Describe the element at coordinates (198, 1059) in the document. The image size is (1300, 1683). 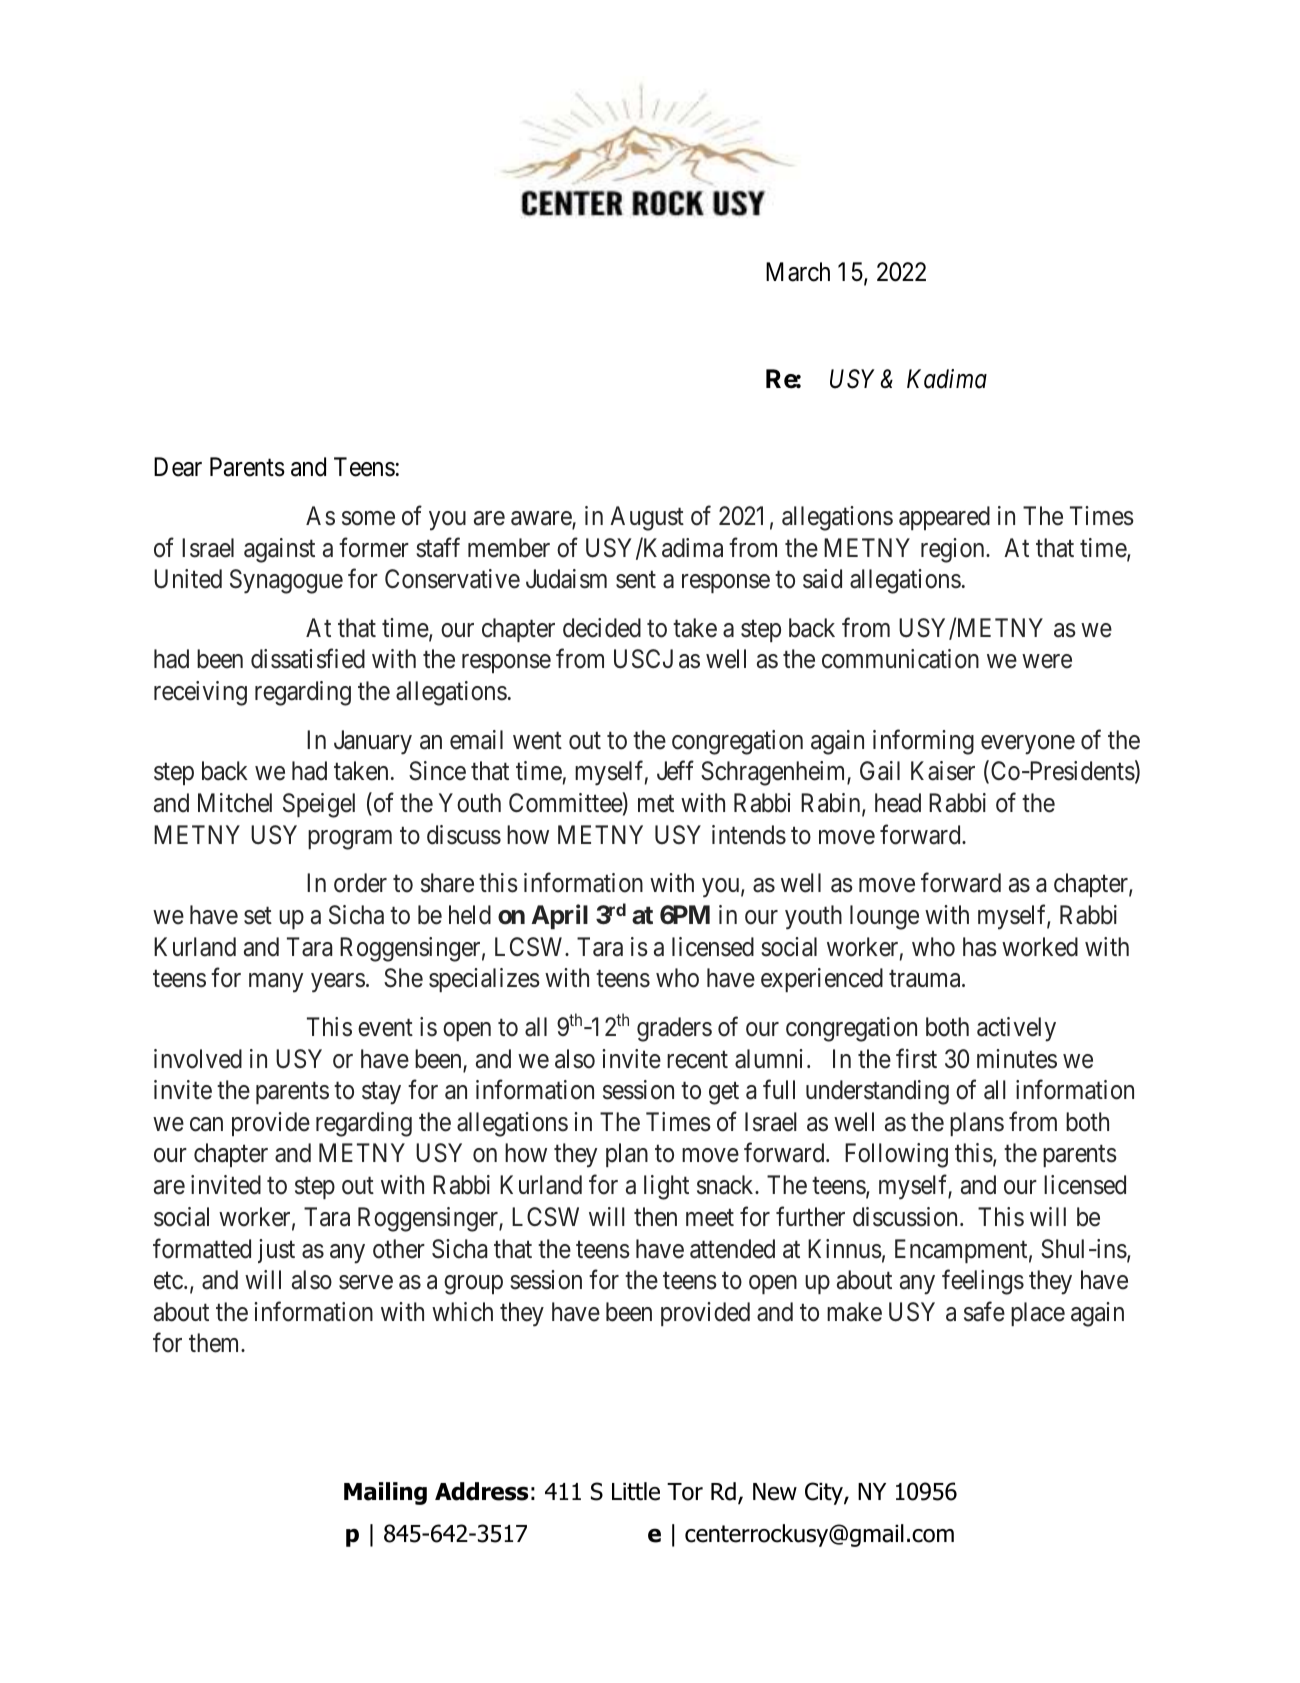
I see `involved` at that location.
